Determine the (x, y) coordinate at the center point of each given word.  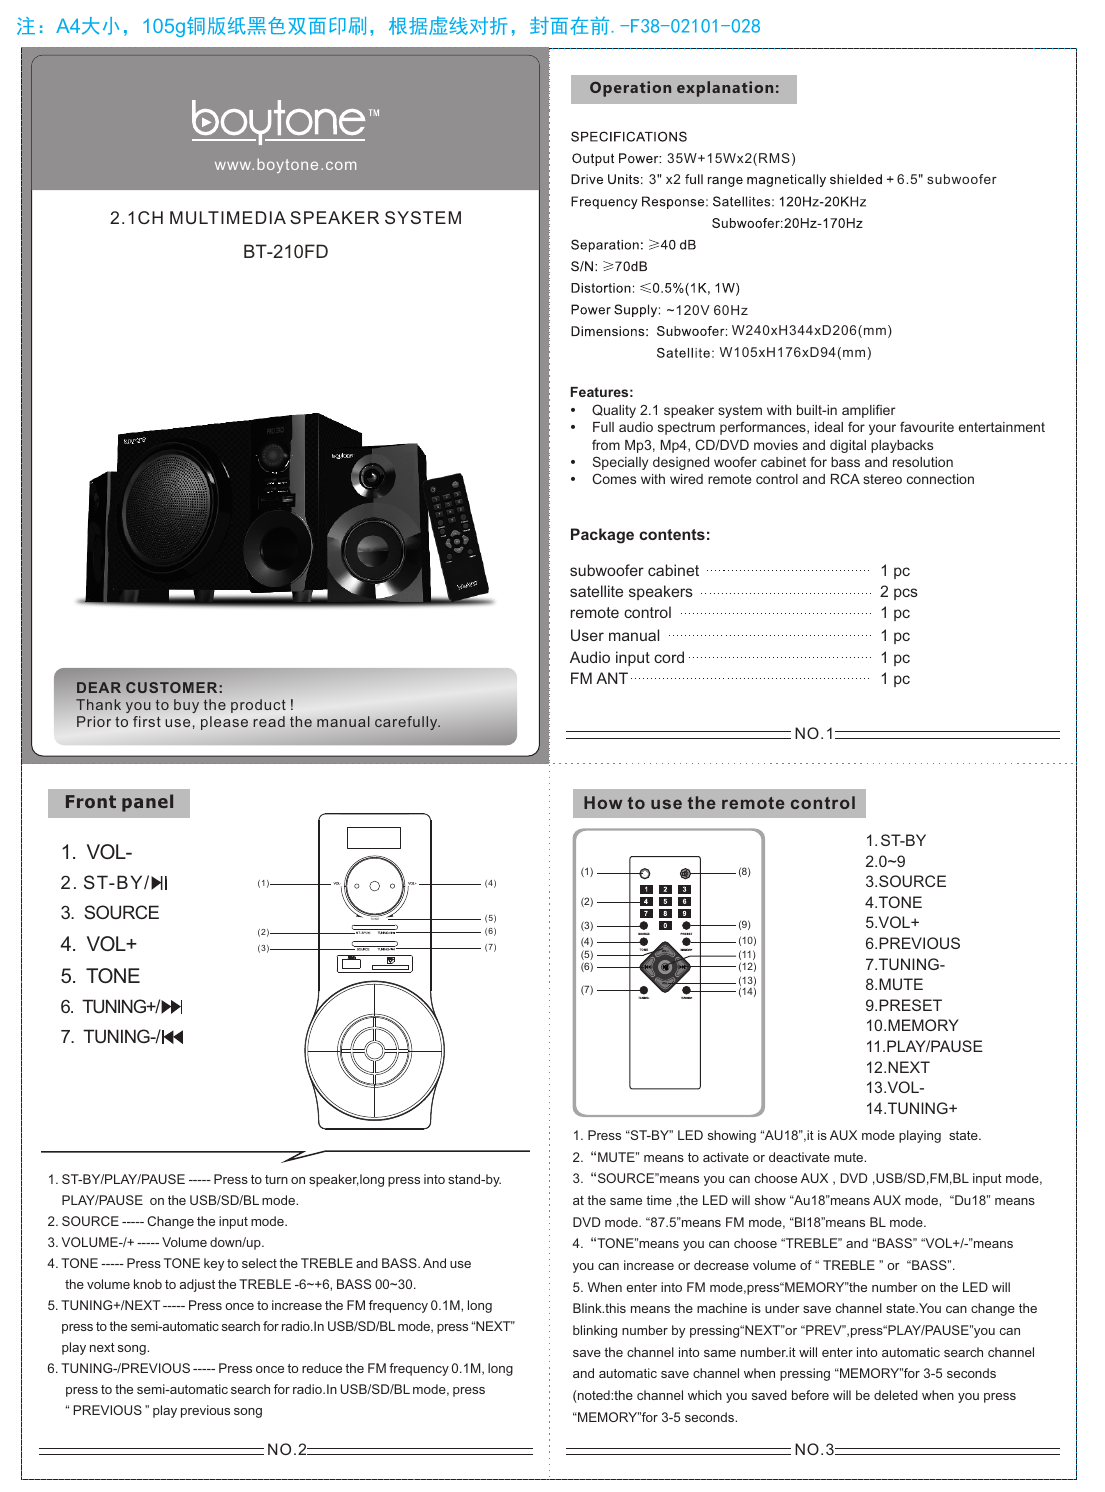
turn (276, 1179)
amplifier (868, 411)
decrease (721, 1265)
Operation (630, 89)
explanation (725, 89)
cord (669, 657)
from (606, 444)
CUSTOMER (171, 687)
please (224, 723)
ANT (612, 678)
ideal (829, 427)
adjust (197, 1285)
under (782, 1308)
